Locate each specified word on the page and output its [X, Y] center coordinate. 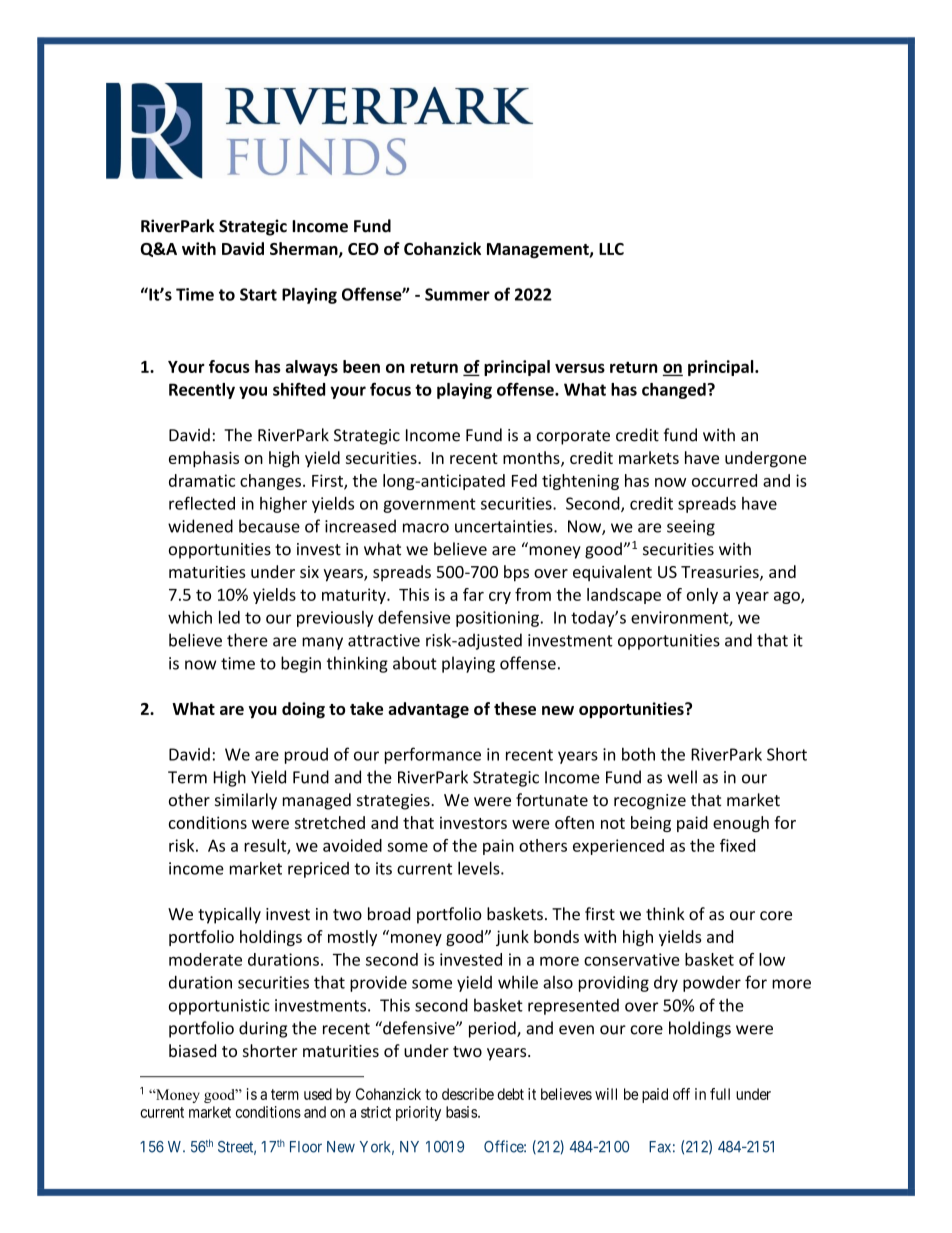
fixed [737, 845]
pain [498, 847]
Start [258, 294]
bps [516, 573]
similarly [246, 801]
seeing [691, 528]
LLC [611, 249]
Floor [306, 1147]
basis [461, 1112]
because [269, 526]
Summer [457, 294]
